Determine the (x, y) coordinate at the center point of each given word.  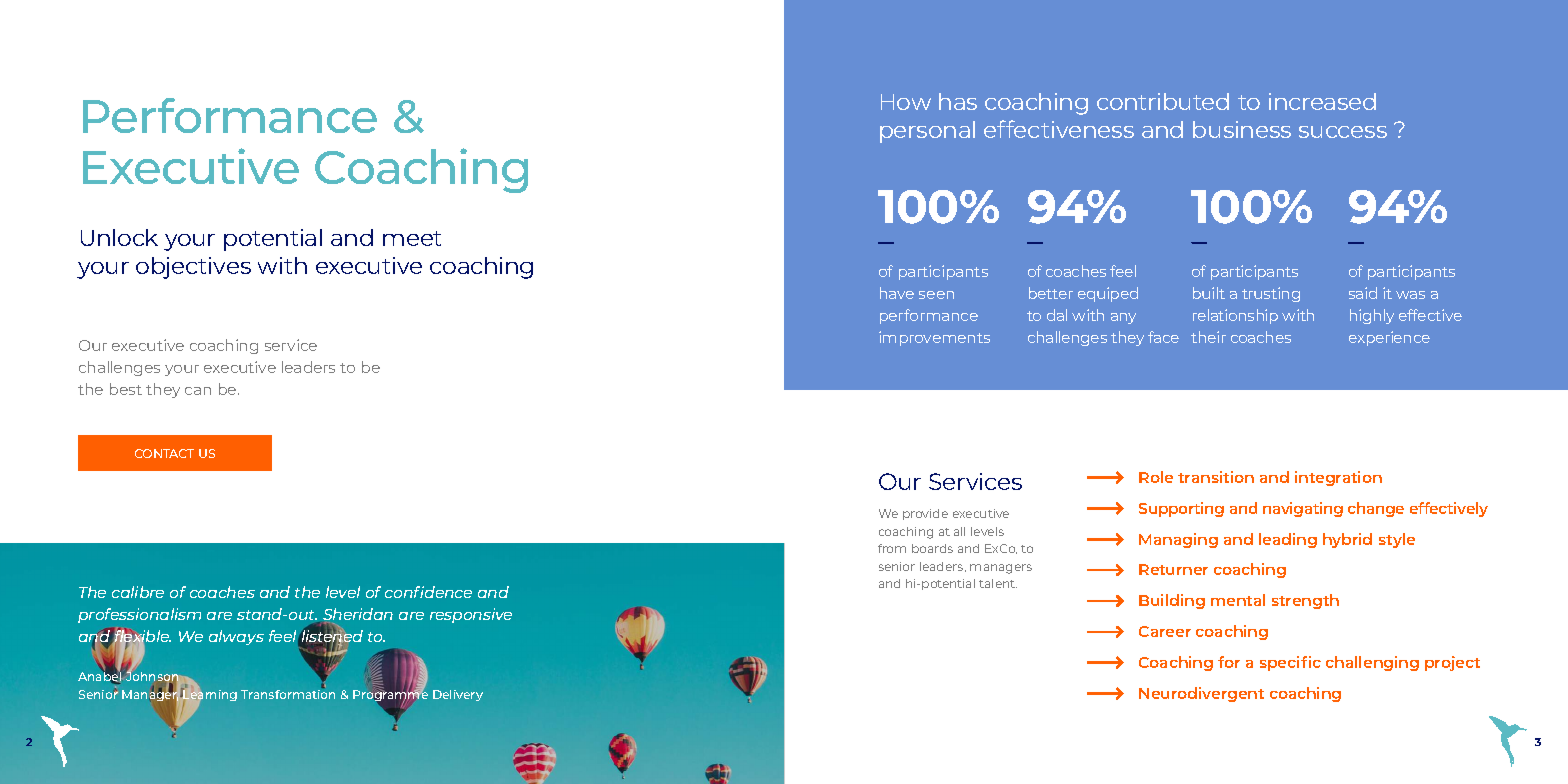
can (198, 391)
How (906, 102)
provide (925, 514)
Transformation (288, 693)
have (897, 293)
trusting (1271, 294)
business (1242, 129)
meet (412, 238)
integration (1338, 478)
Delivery (458, 695)
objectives (193, 268)
